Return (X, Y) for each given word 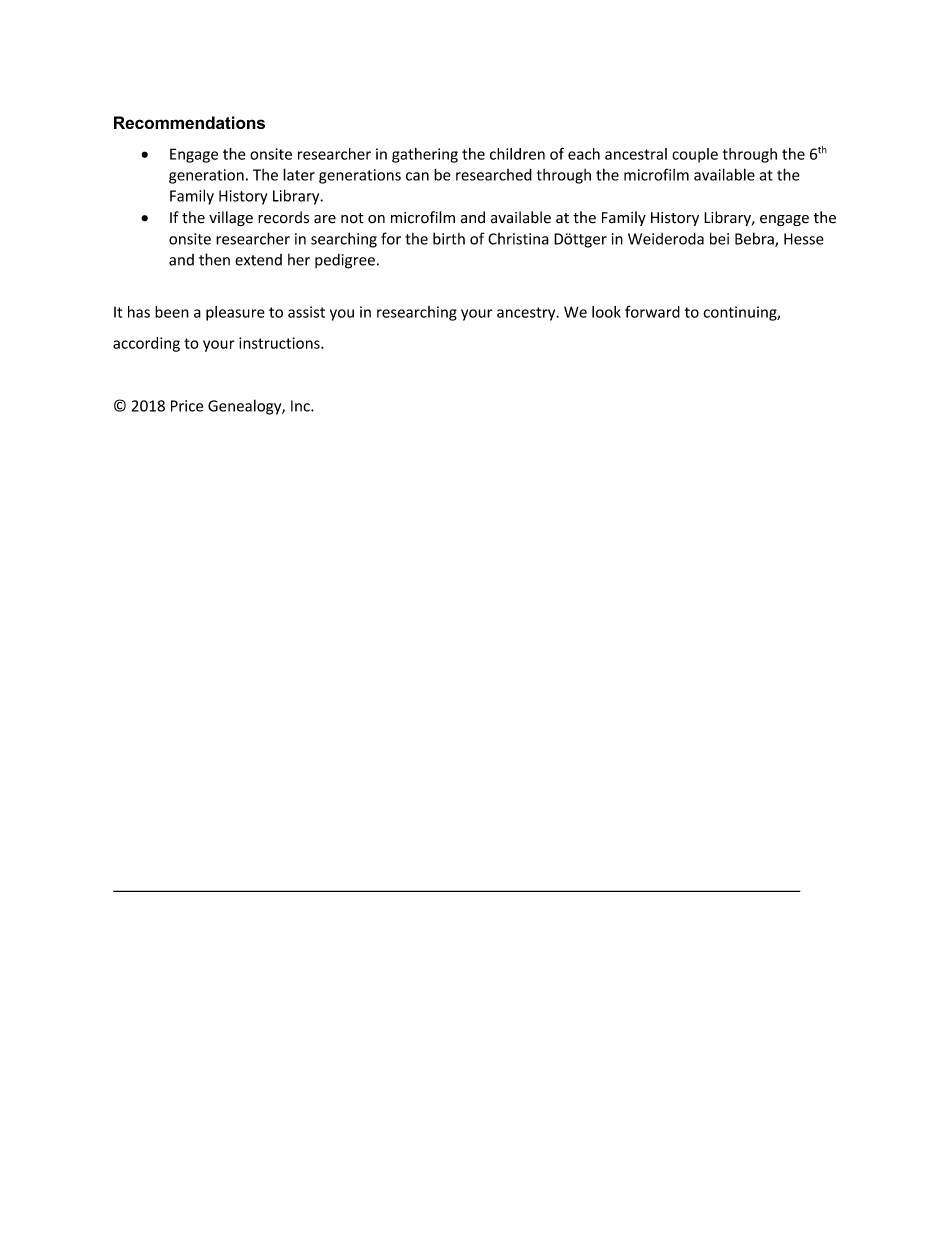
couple (695, 155)
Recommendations (189, 122)
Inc (301, 406)
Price (187, 406)
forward (652, 312)
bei (719, 238)
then (214, 259)
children (517, 154)
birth (449, 238)
